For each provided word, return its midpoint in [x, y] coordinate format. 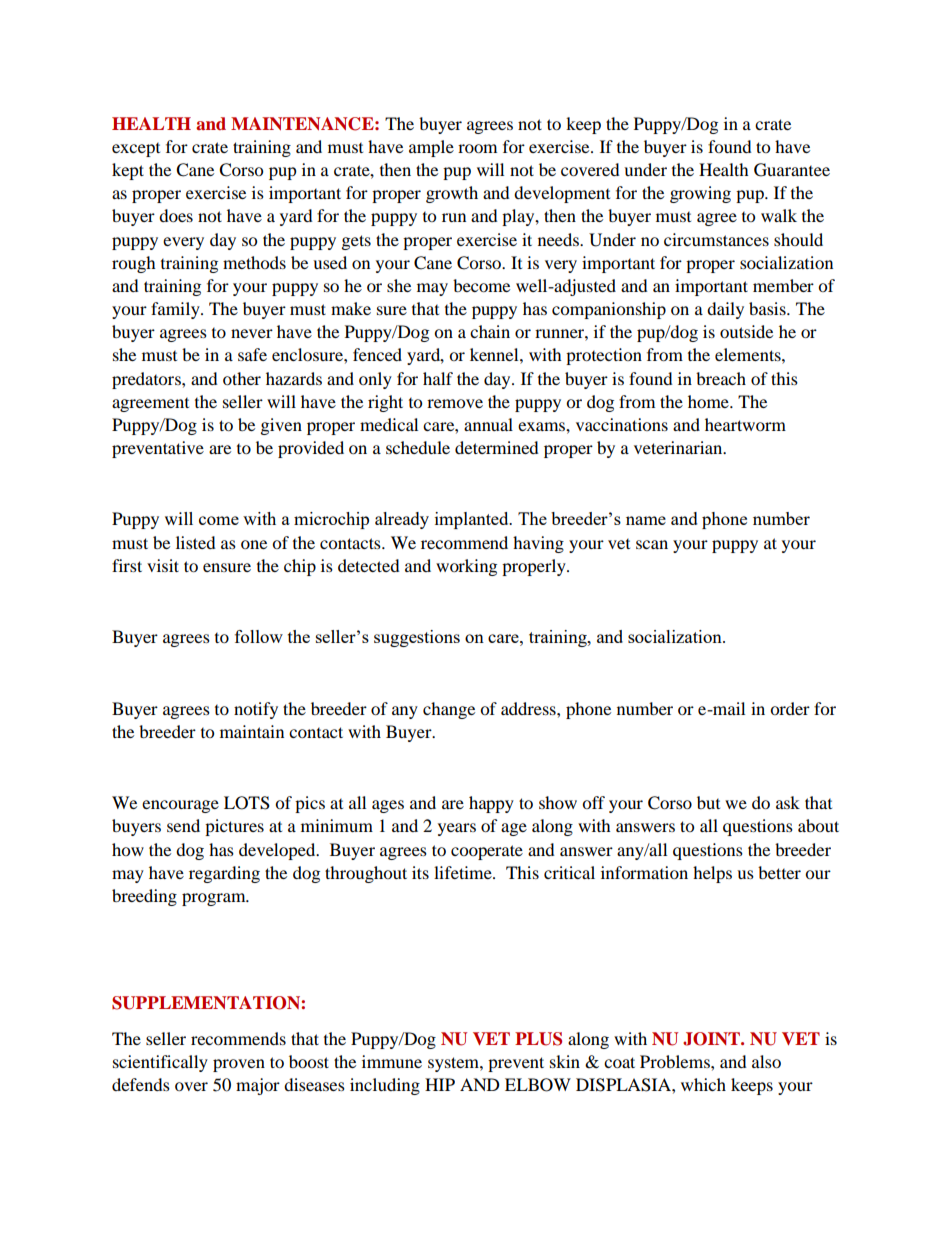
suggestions [417, 638]
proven [239, 1065]
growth [452, 194]
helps [712, 874]
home [709, 401]
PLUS [538, 1039]
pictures [234, 827]
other [242, 378]
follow [259, 636]
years [457, 829]
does [176, 215]
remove [455, 403]
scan [652, 544]
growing [700, 194]
